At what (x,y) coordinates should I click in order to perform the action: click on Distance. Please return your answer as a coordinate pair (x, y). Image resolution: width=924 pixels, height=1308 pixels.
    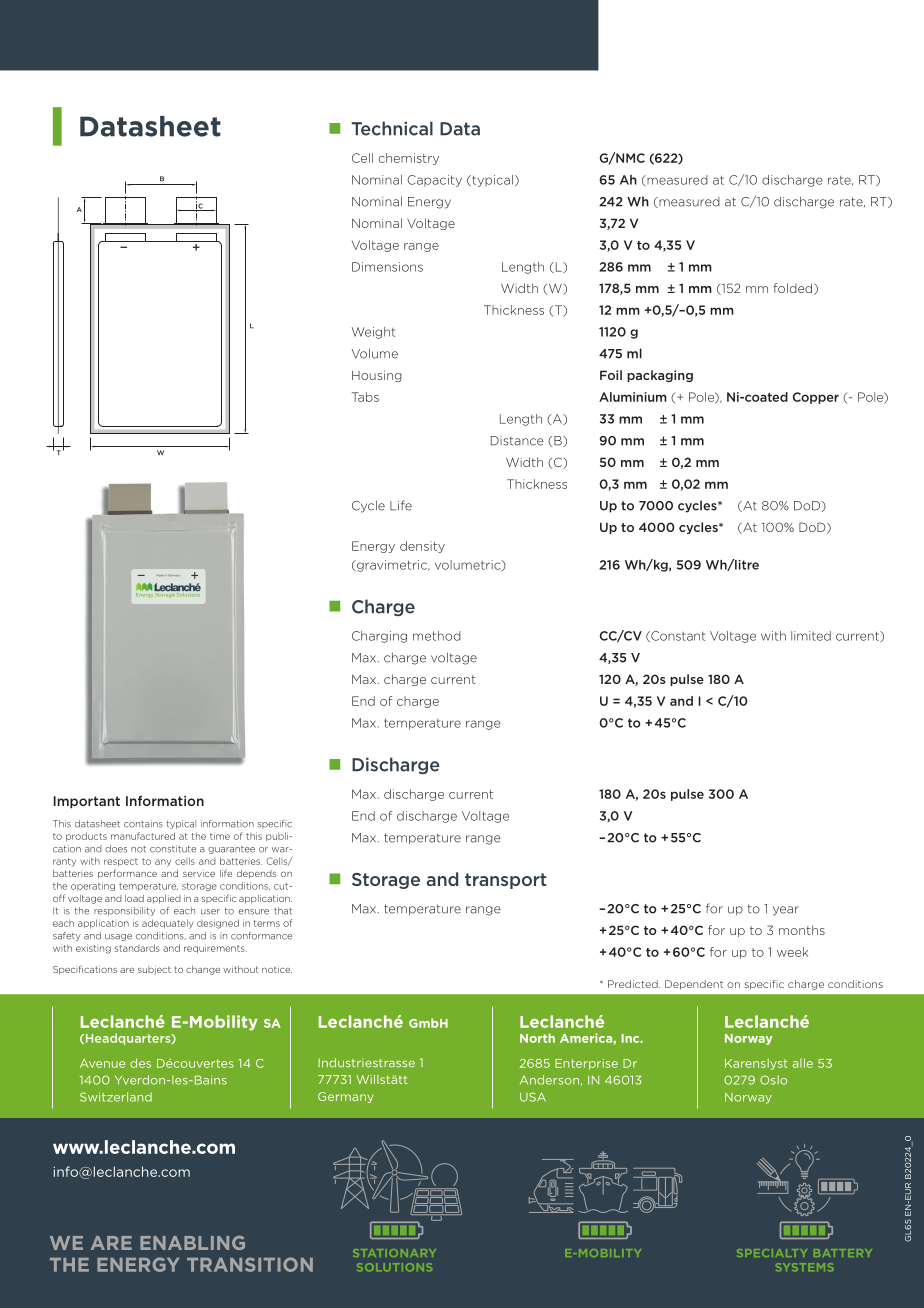
    Looking at the image, I should click on (517, 441).
